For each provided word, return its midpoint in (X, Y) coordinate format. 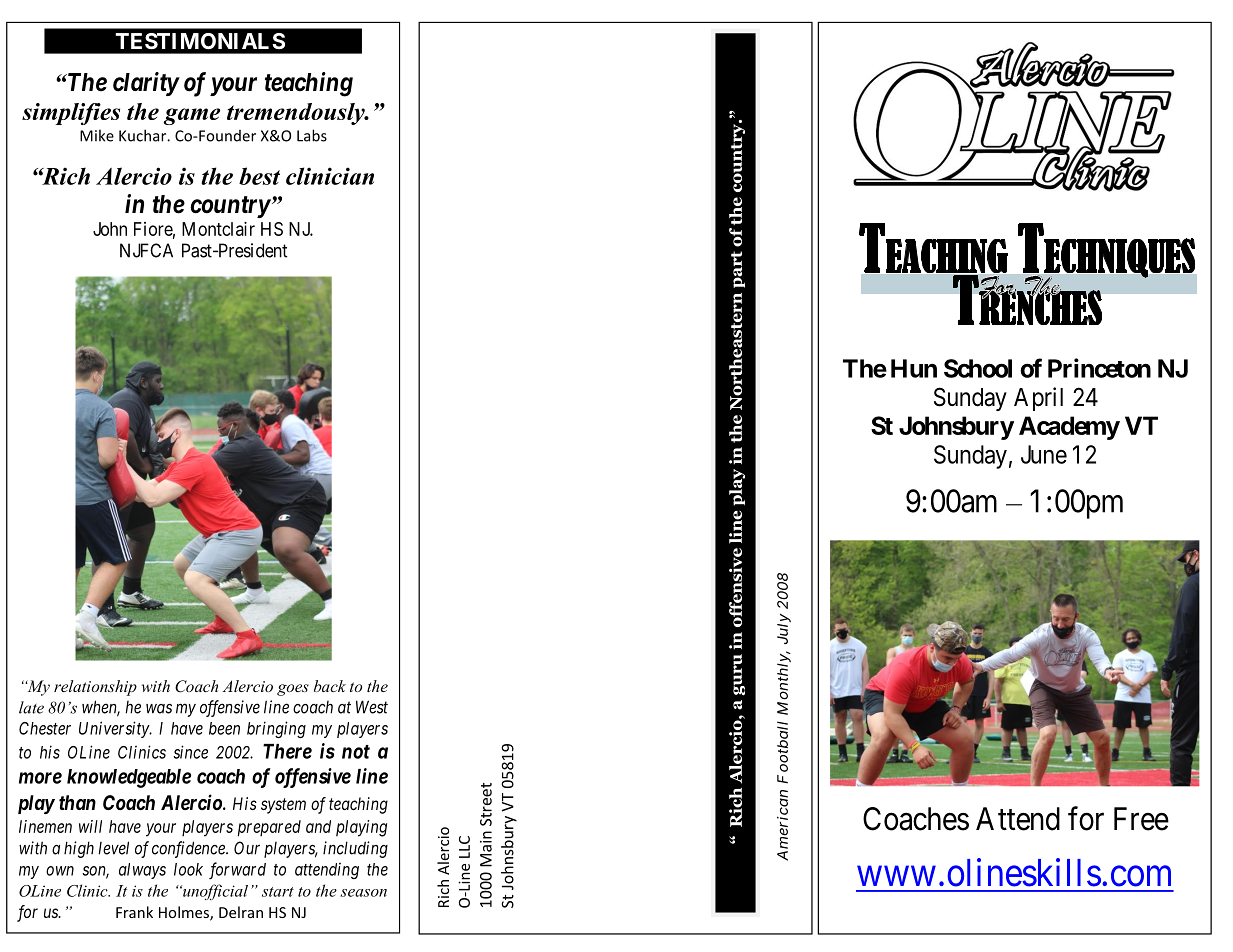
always (142, 871)
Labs (312, 135)
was (159, 709)
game (191, 116)
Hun (914, 368)
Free (1141, 819)
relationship (95, 688)
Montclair (218, 229)
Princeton (1099, 368)
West (372, 707)
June (1044, 454)
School (978, 368)
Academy (1069, 428)
